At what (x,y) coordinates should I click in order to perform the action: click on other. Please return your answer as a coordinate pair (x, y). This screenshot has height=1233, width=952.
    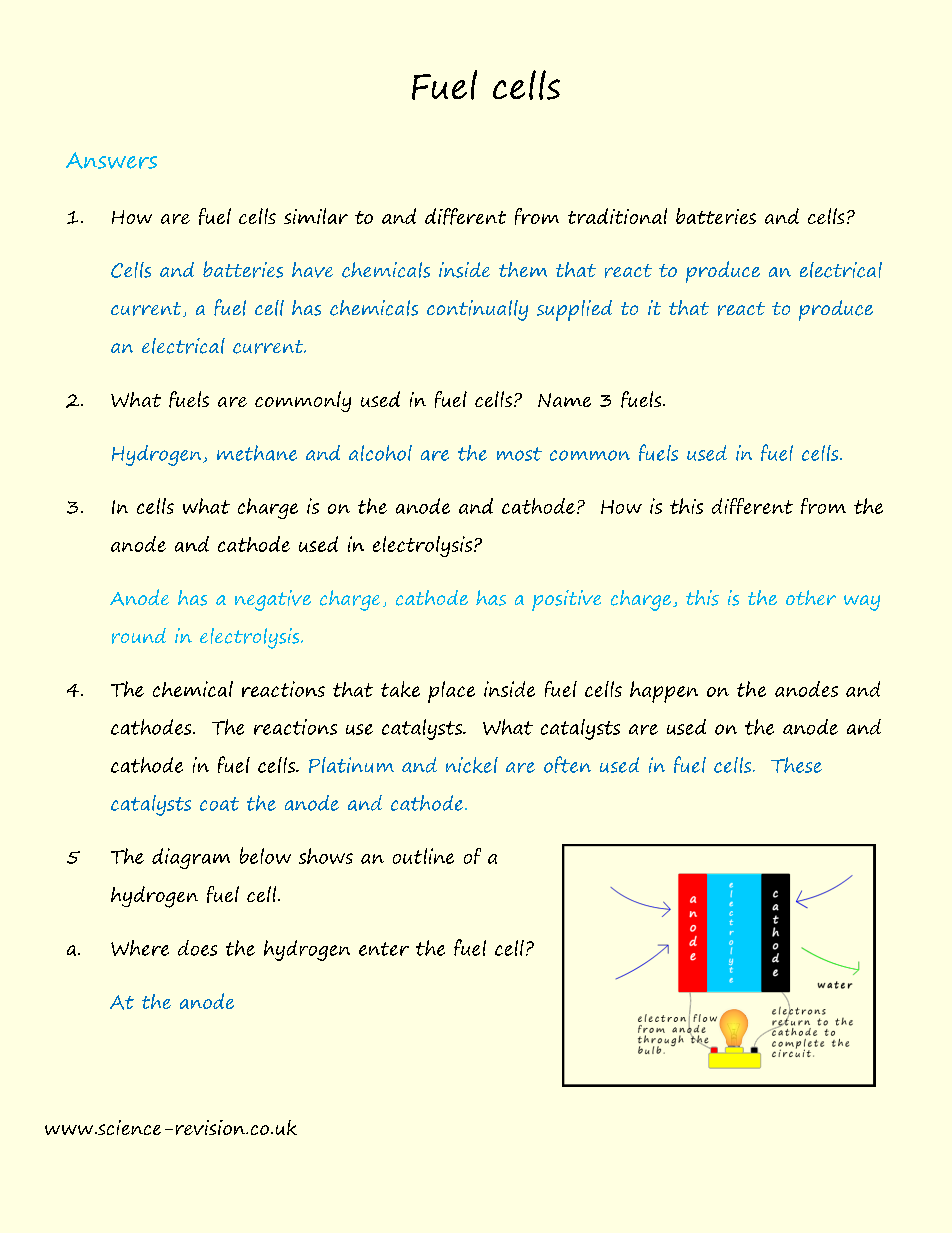
    Looking at the image, I should click on (811, 597).
